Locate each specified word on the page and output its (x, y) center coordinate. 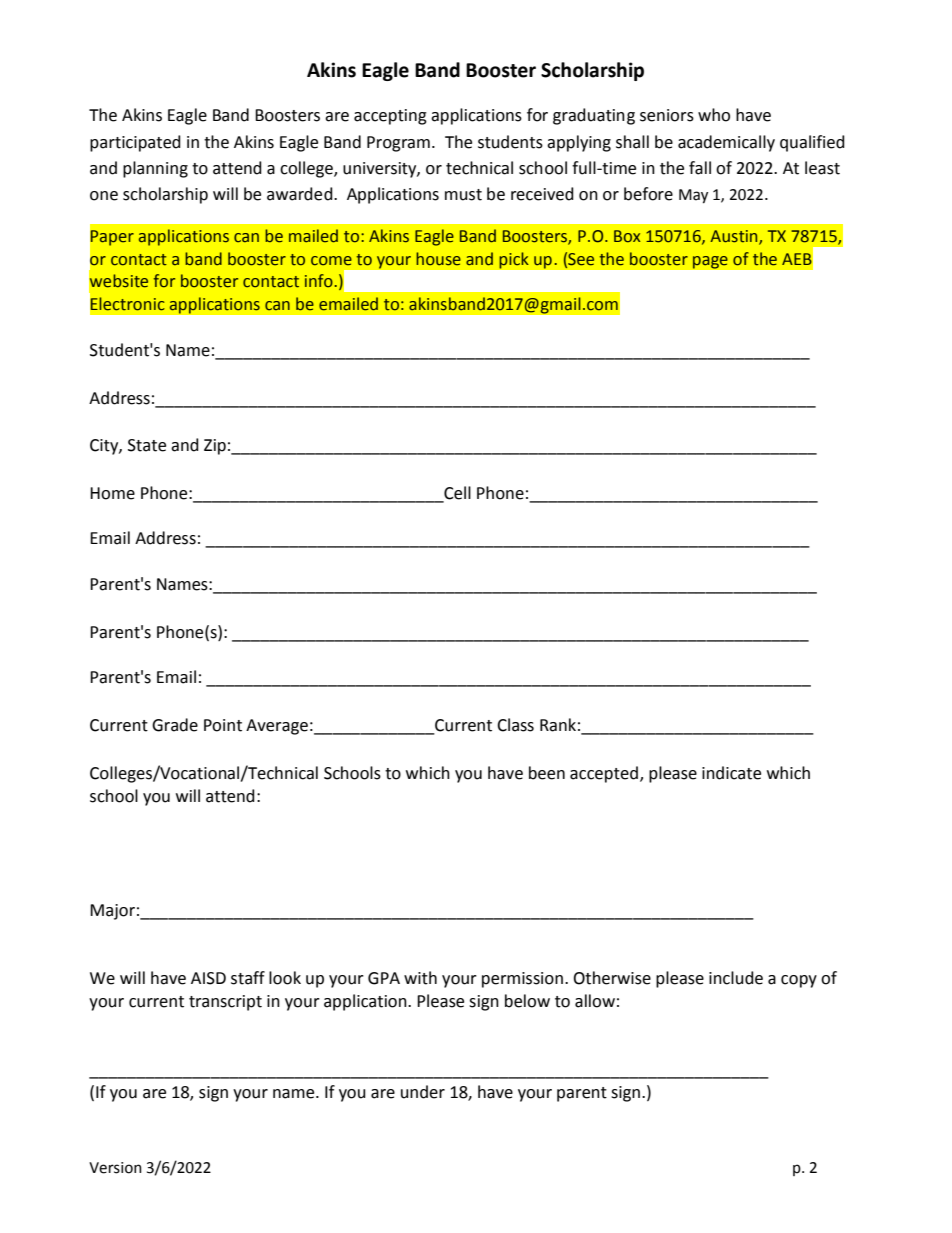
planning (155, 169)
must (463, 195)
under (423, 1092)
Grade (175, 725)
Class (515, 725)
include (736, 978)
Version (115, 1168)
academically (726, 143)
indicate (731, 773)
